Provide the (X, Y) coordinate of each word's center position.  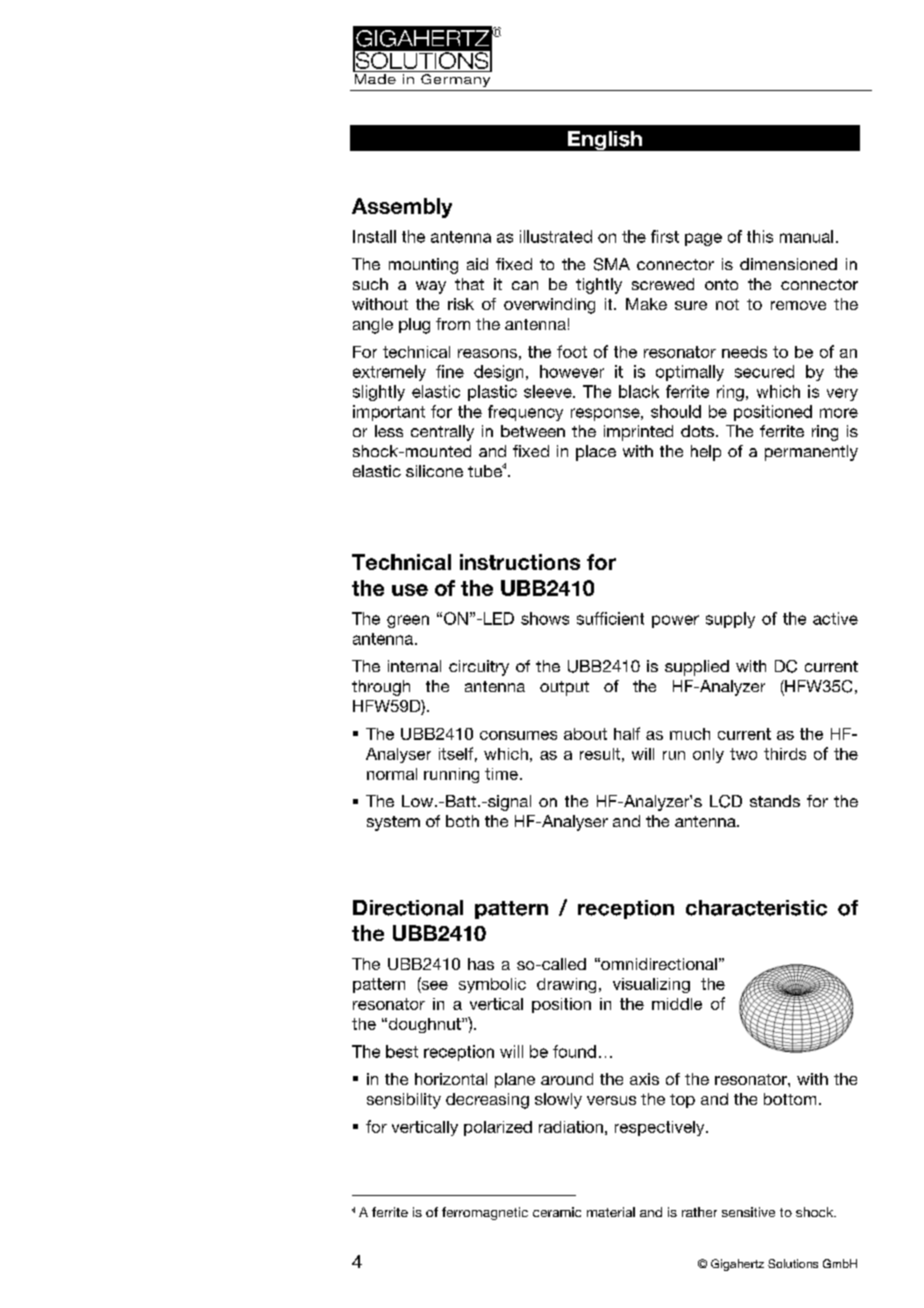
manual (806, 236)
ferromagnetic (485, 1213)
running (451, 775)
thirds (785, 754)
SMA (612, 264)
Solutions (793, 1263)
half (627, 733)
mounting (423, 266)
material (611, 1212)
